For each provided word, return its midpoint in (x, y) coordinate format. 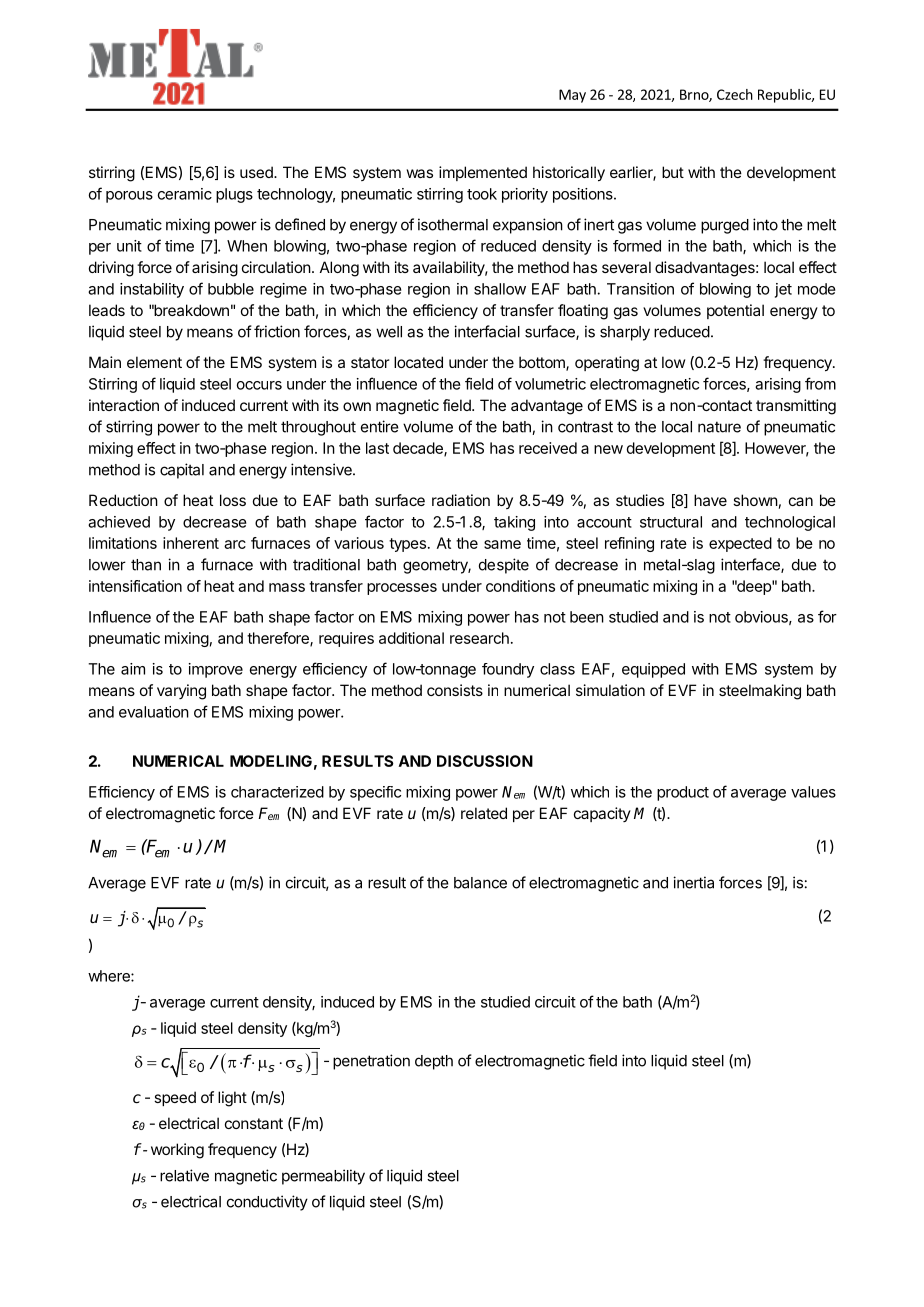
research (479, 638)
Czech (735, 94)
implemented (483, 173)
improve (216, 670)
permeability (323, 1177)
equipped (653, 670)
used (257, 172)
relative (184, 1175)
